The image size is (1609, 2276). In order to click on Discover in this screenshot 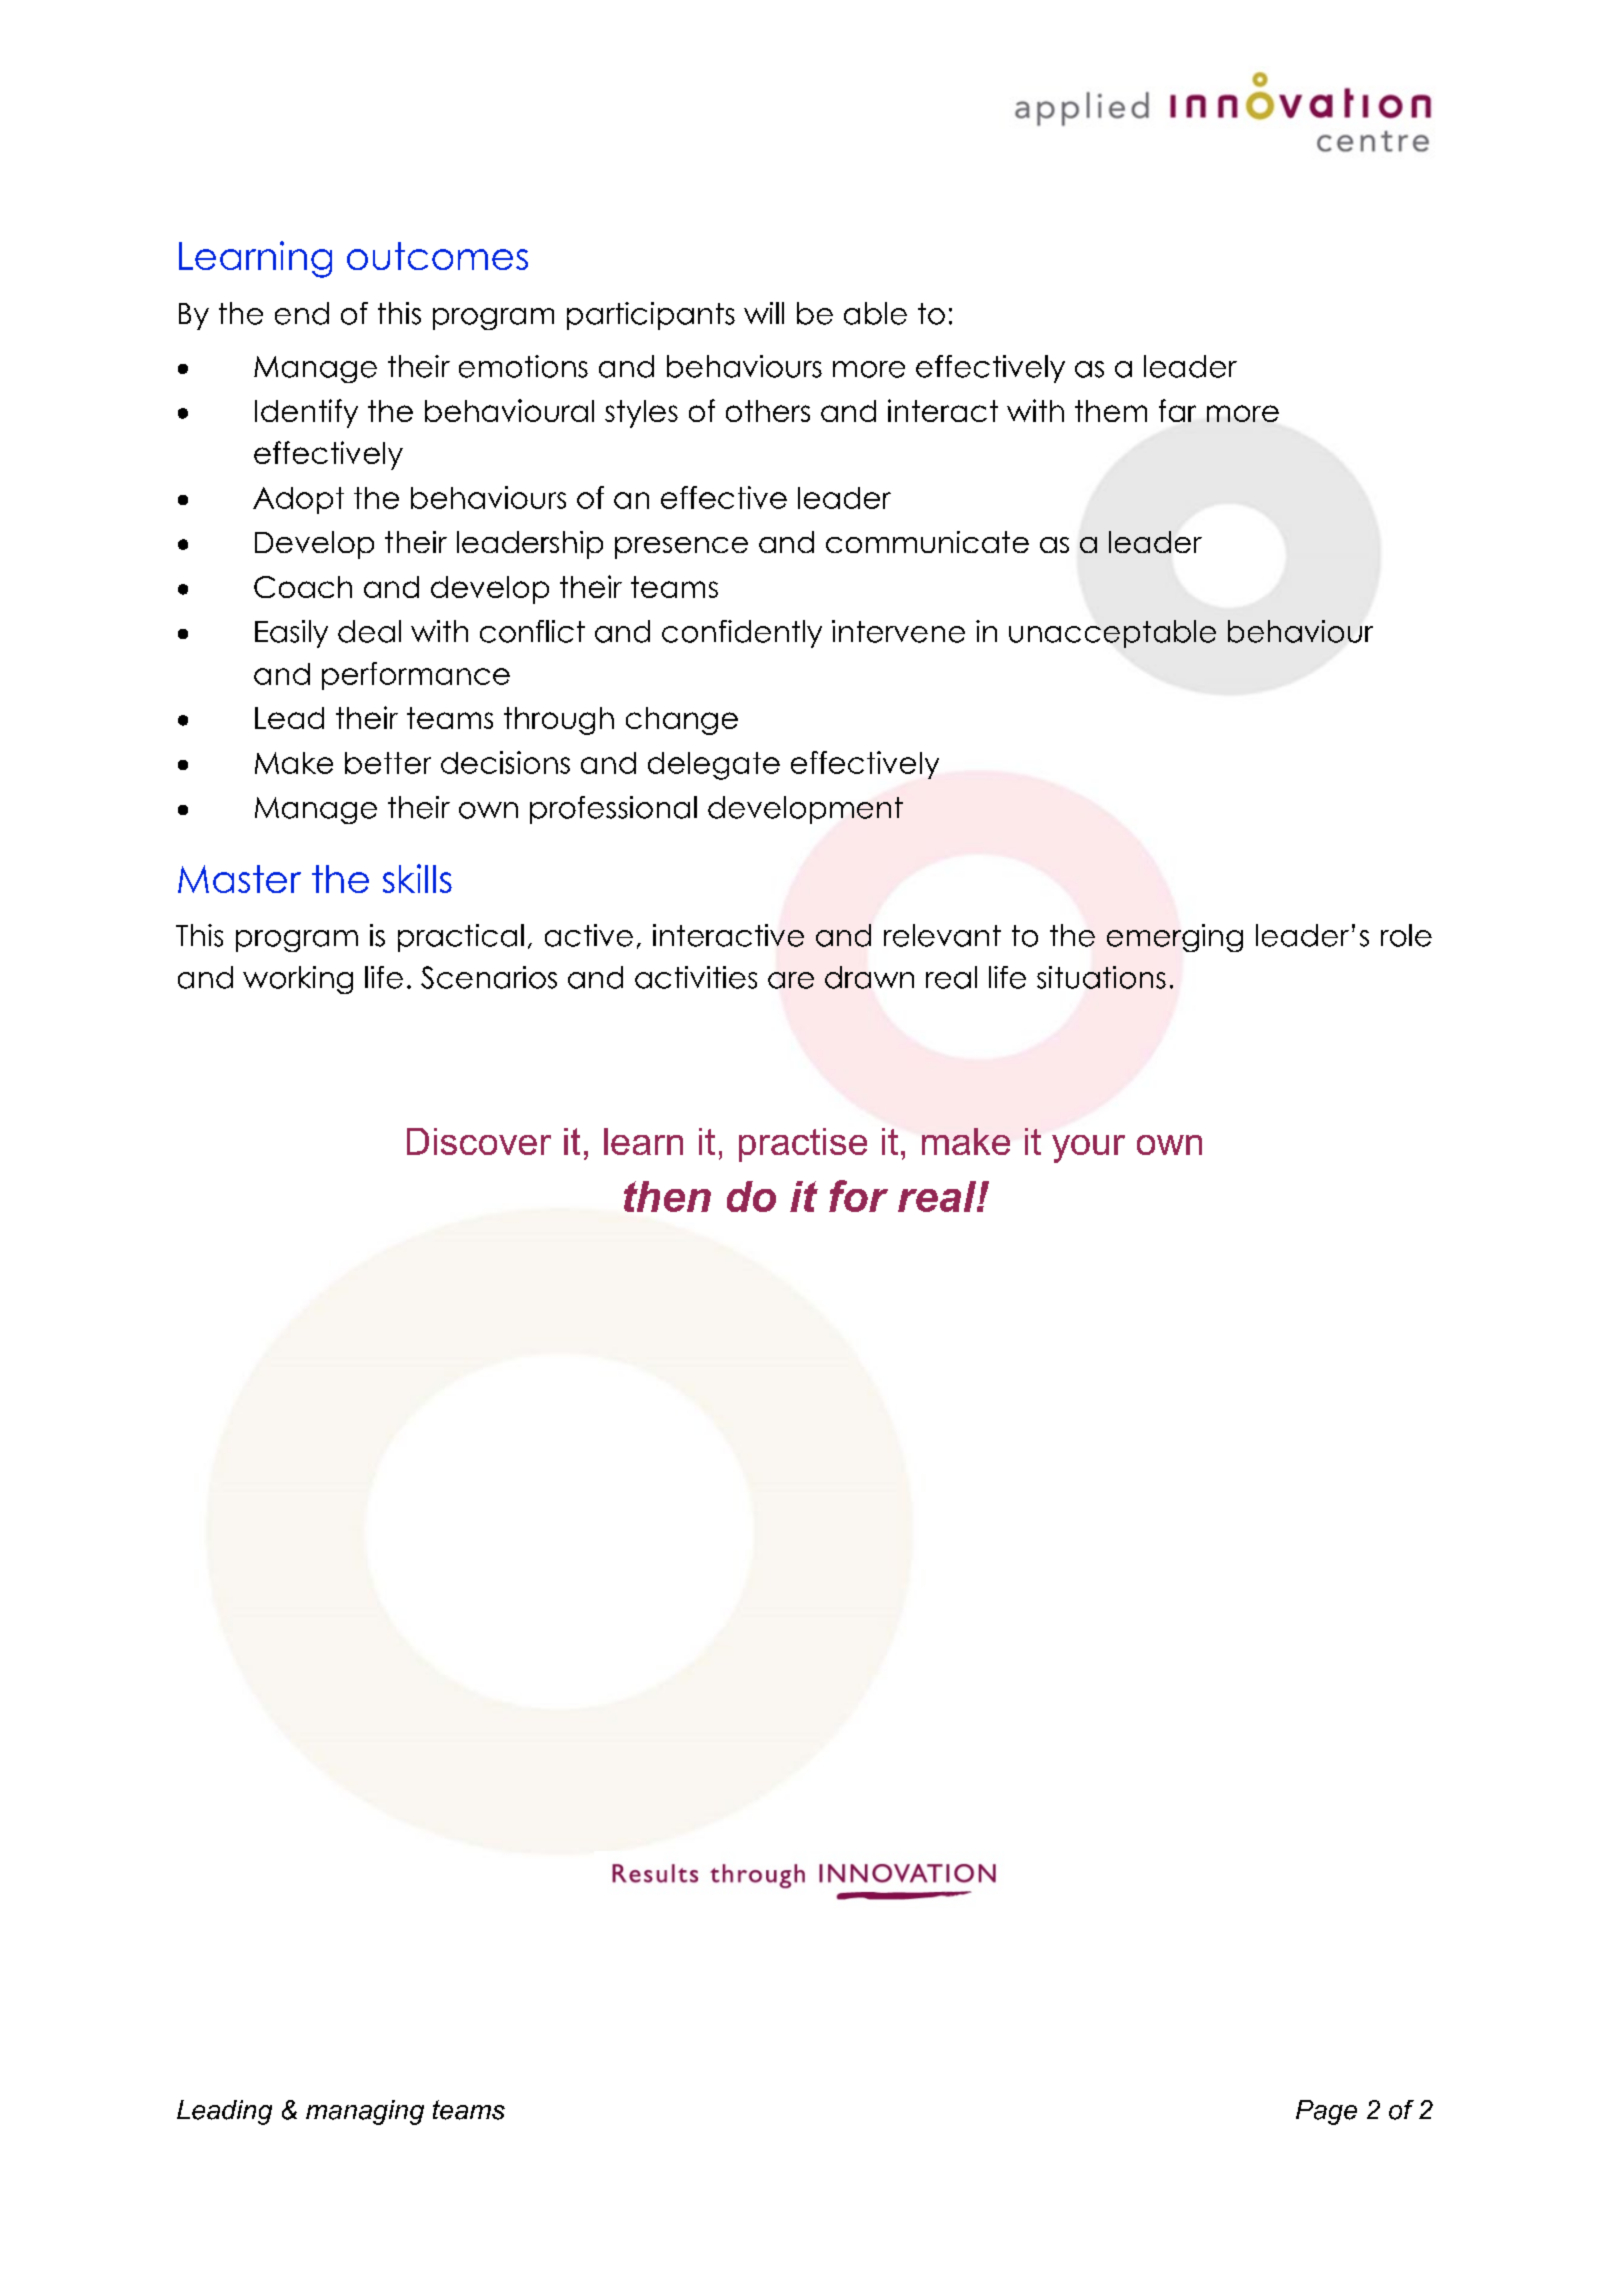, I will do `click(479, 1141)`.
